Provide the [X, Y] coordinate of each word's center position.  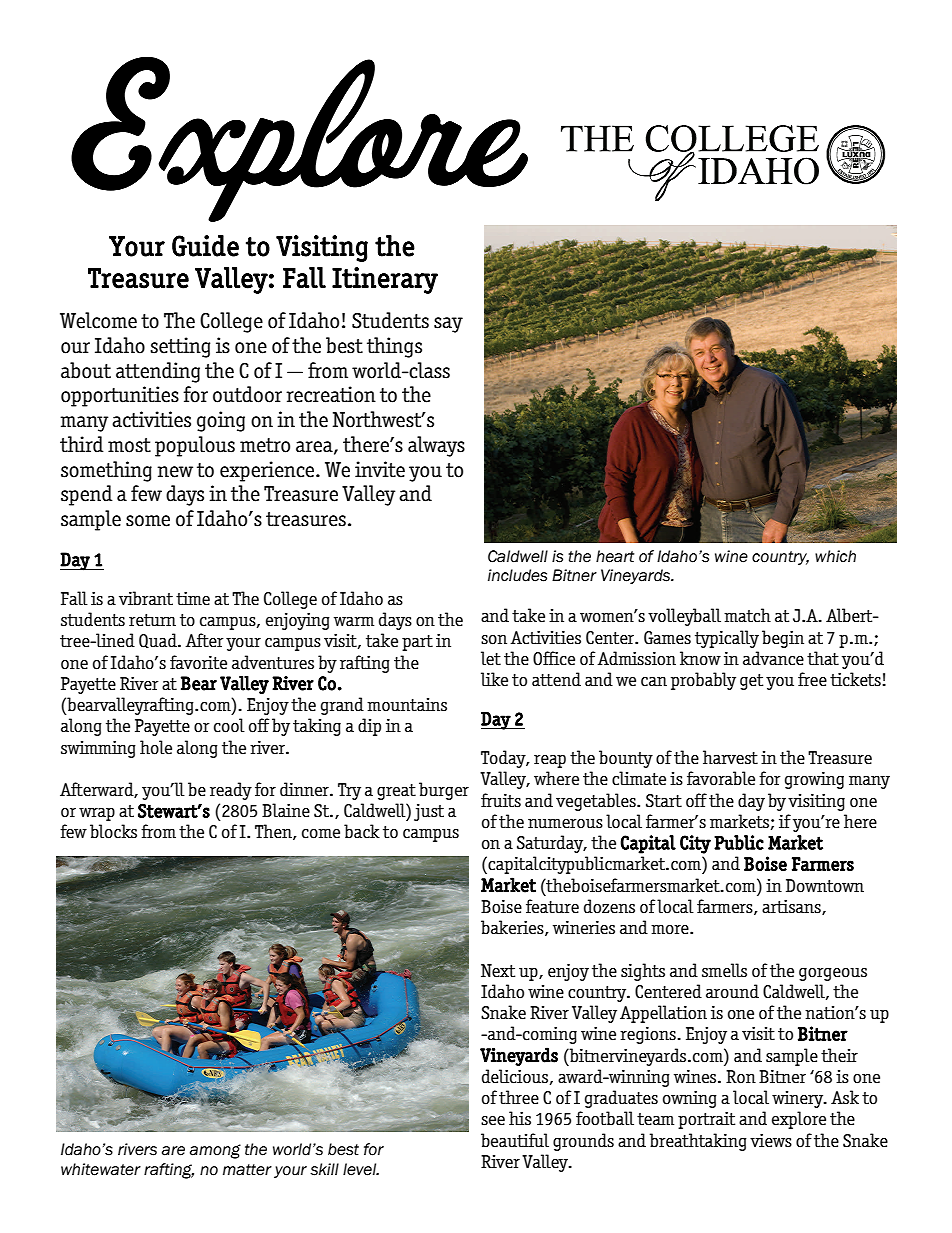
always [436, 446]
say [448, 325]
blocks [113, 831]
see [493, 1121]
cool [229, 725]
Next [498, 971]
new [175, 472]
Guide [205, 246]
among [215, 1151]
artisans [792, 907]
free [812, 679]
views [771, 1140]
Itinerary [385, 280]
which [835, 556]
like [494, 679]
